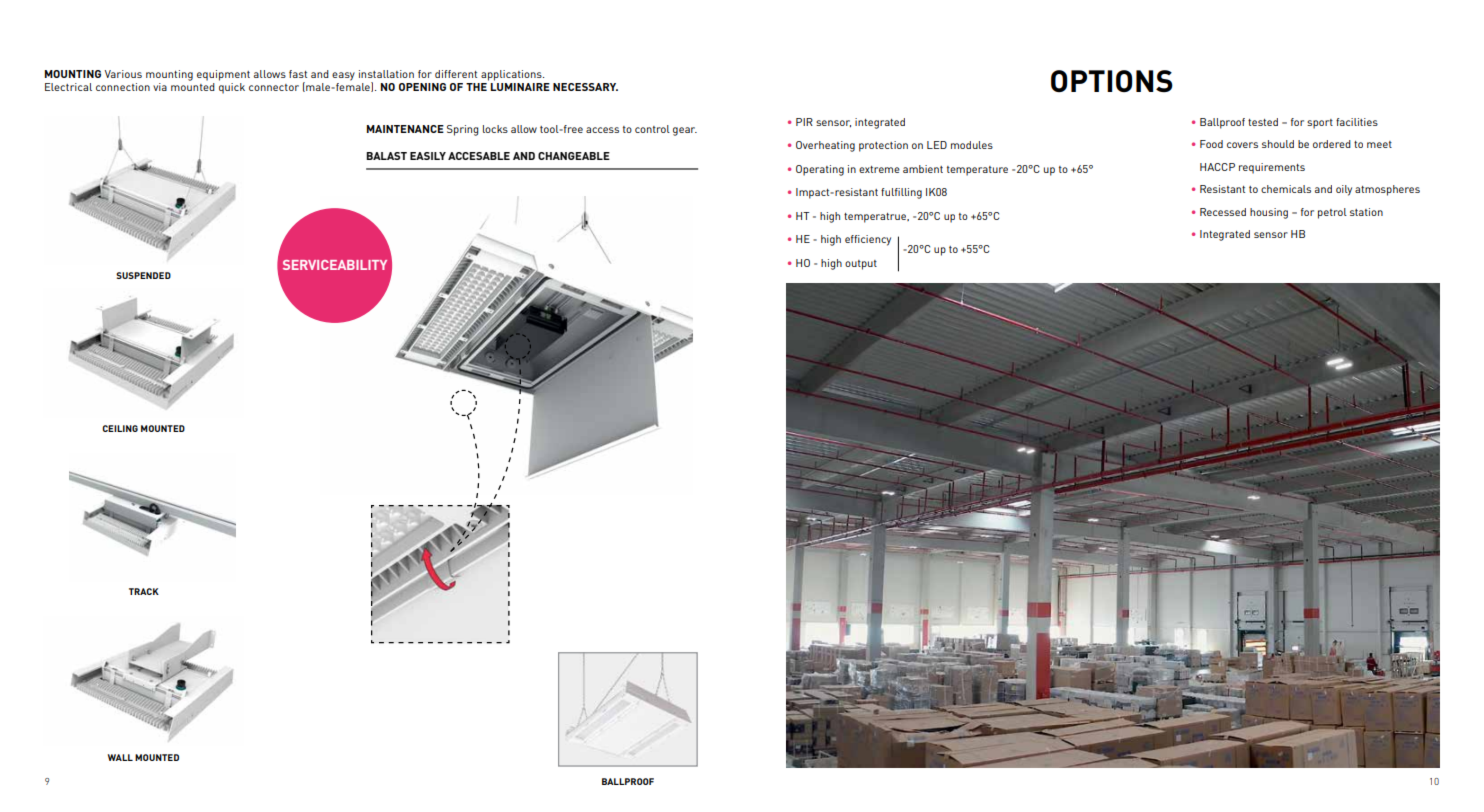  What do you see at coordinates (868, 240) in the screenshot?
I see `efficiency` at bounding box center [868, 240].
